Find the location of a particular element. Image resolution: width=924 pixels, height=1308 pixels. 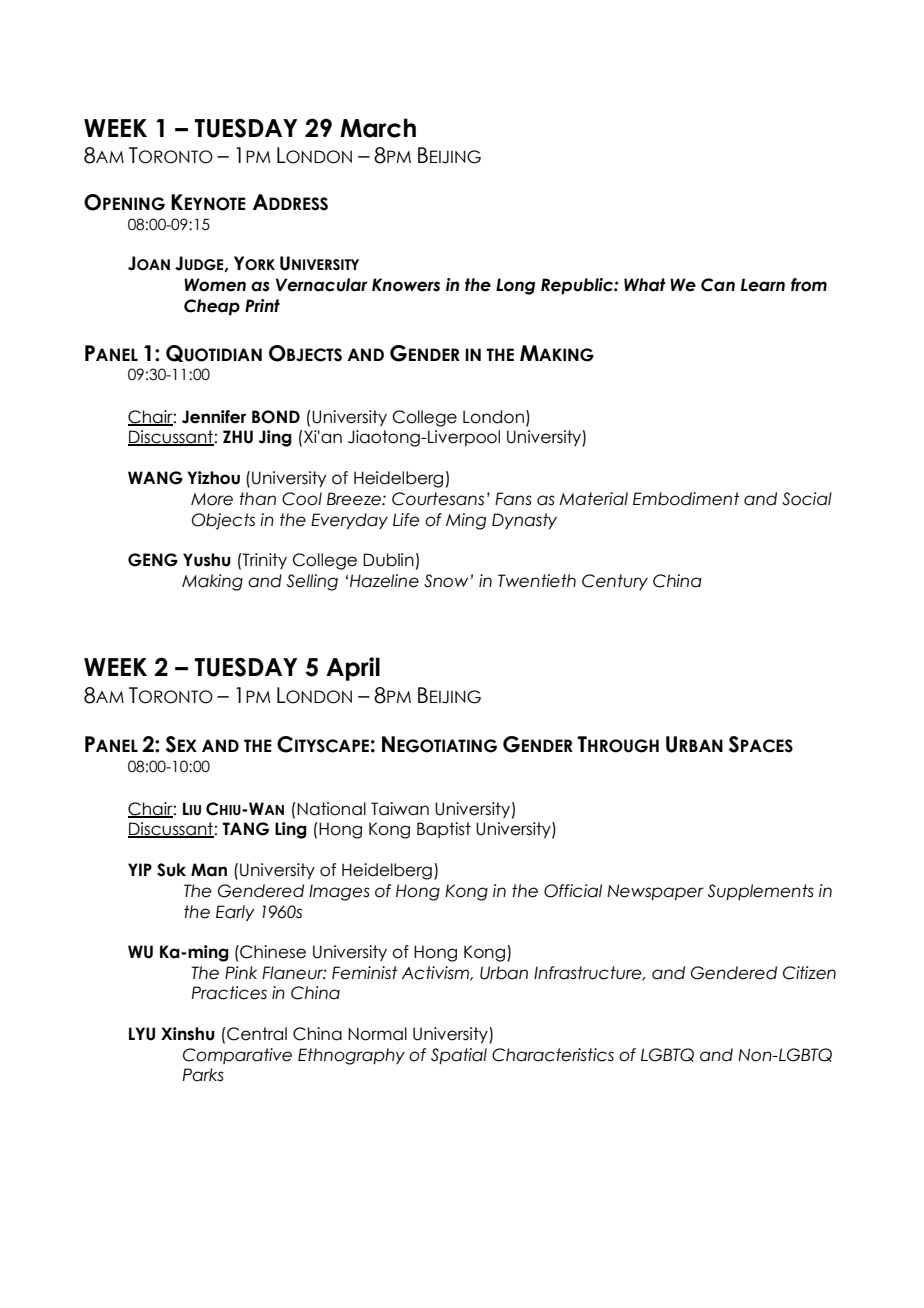

Citizen is located at coordinates (809, 973).
